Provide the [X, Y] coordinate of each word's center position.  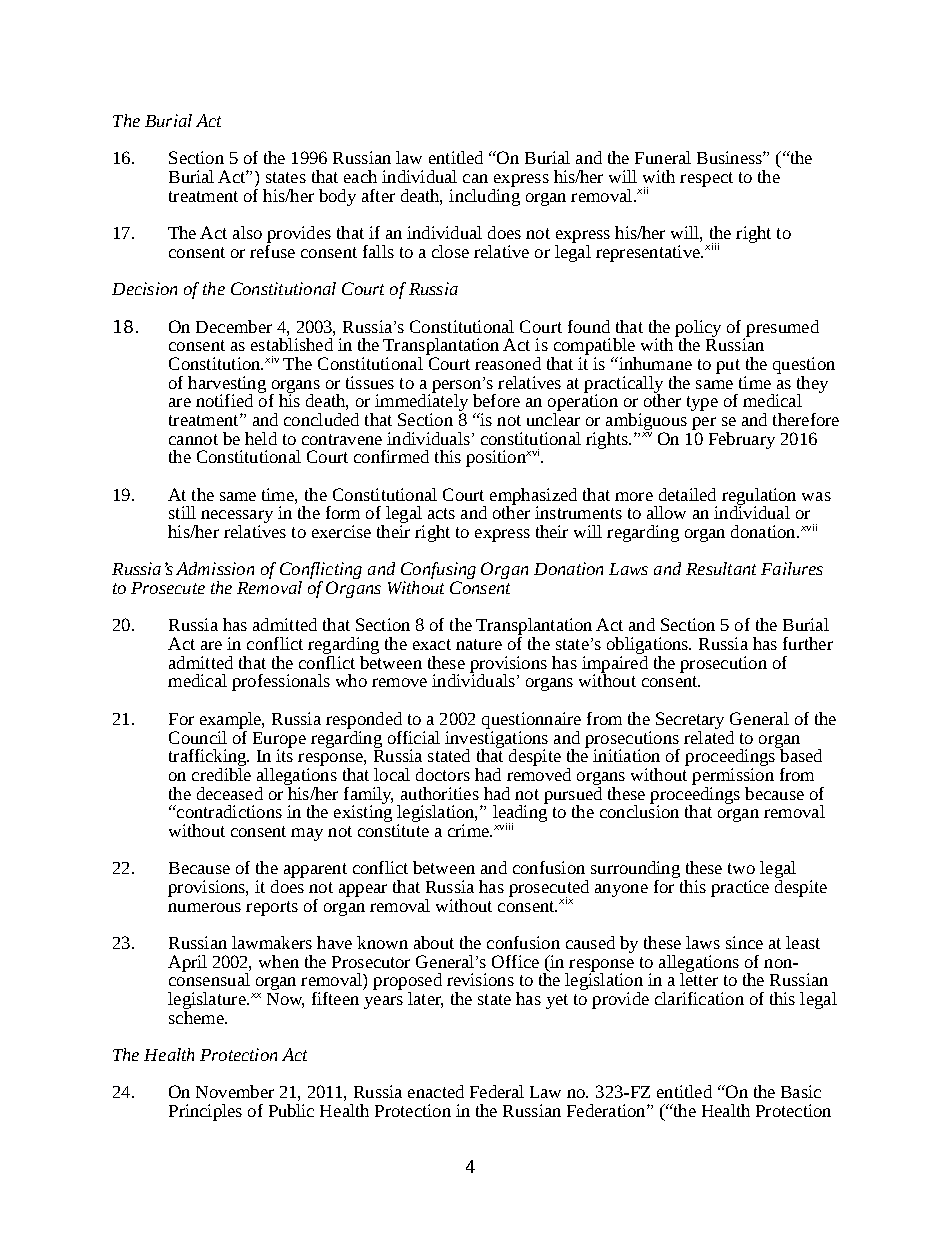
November [235, 1091]
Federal [497, 1091]
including [484, 196]
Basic [801, 1091]
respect [706, 179]
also [247, 232]
